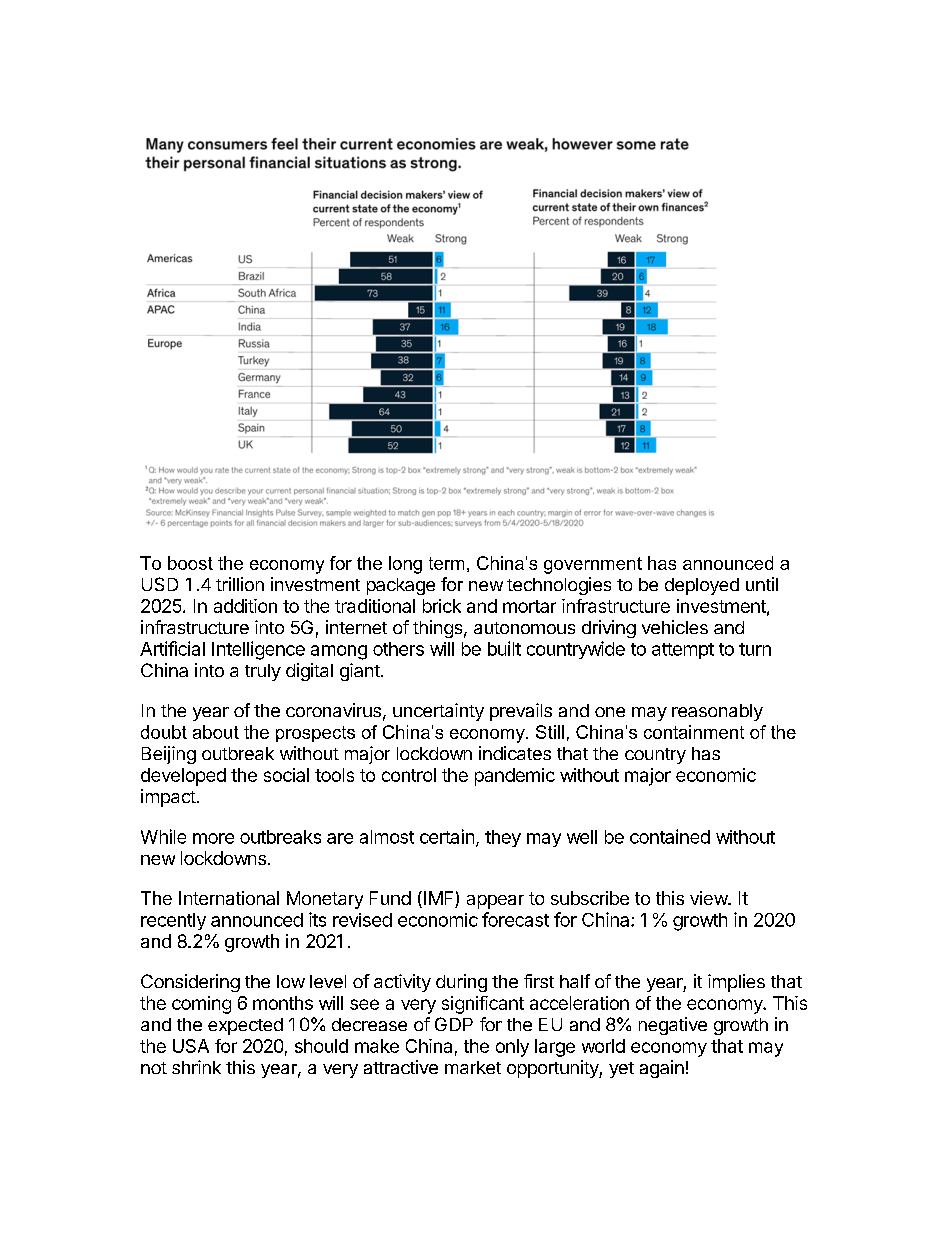  I want to click on USA, so click(191, 1046).
